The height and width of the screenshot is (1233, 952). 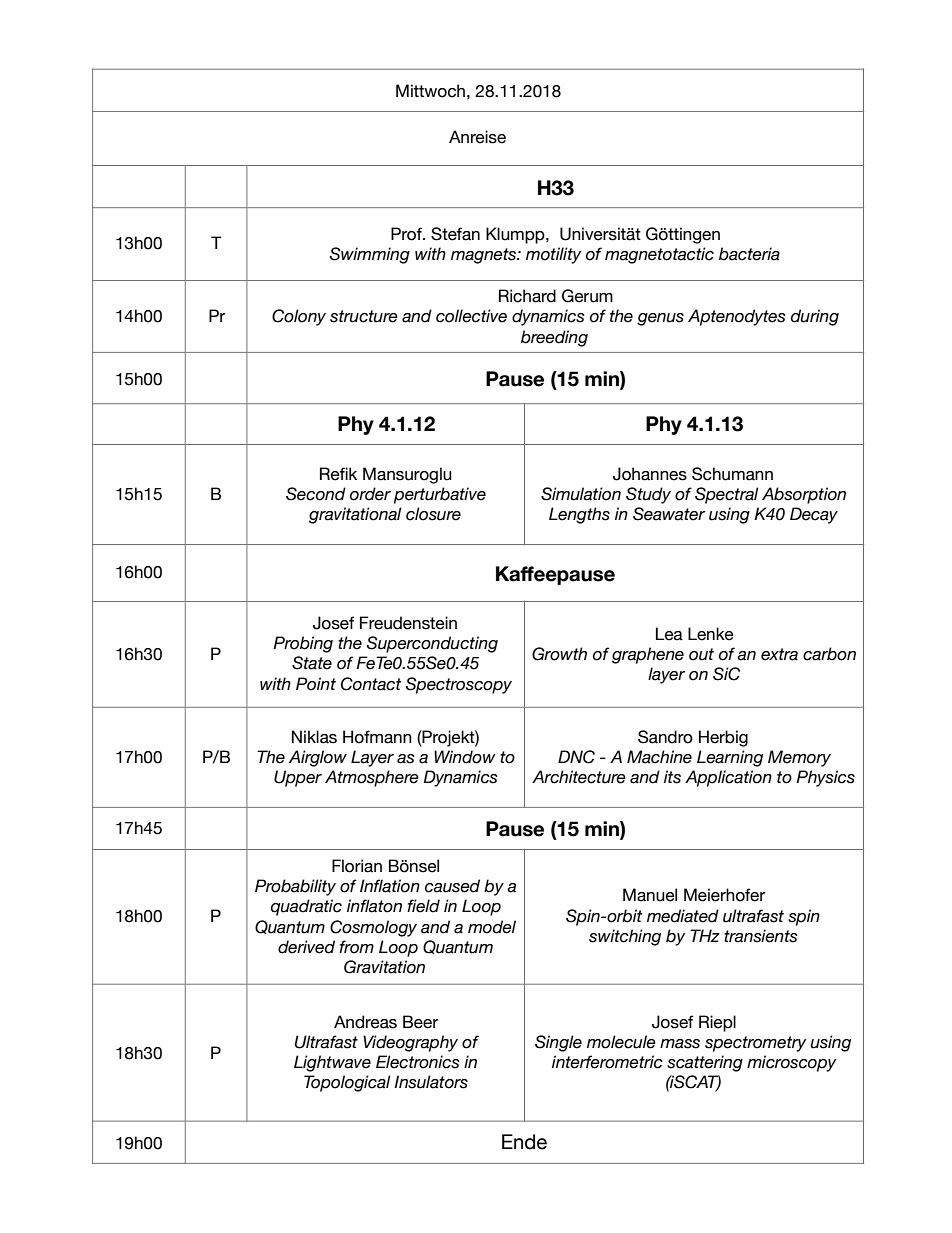 What do you see at coordinates (814, 515) in the screenshot?
I see `Decay` at bounding box center [814, 515].
